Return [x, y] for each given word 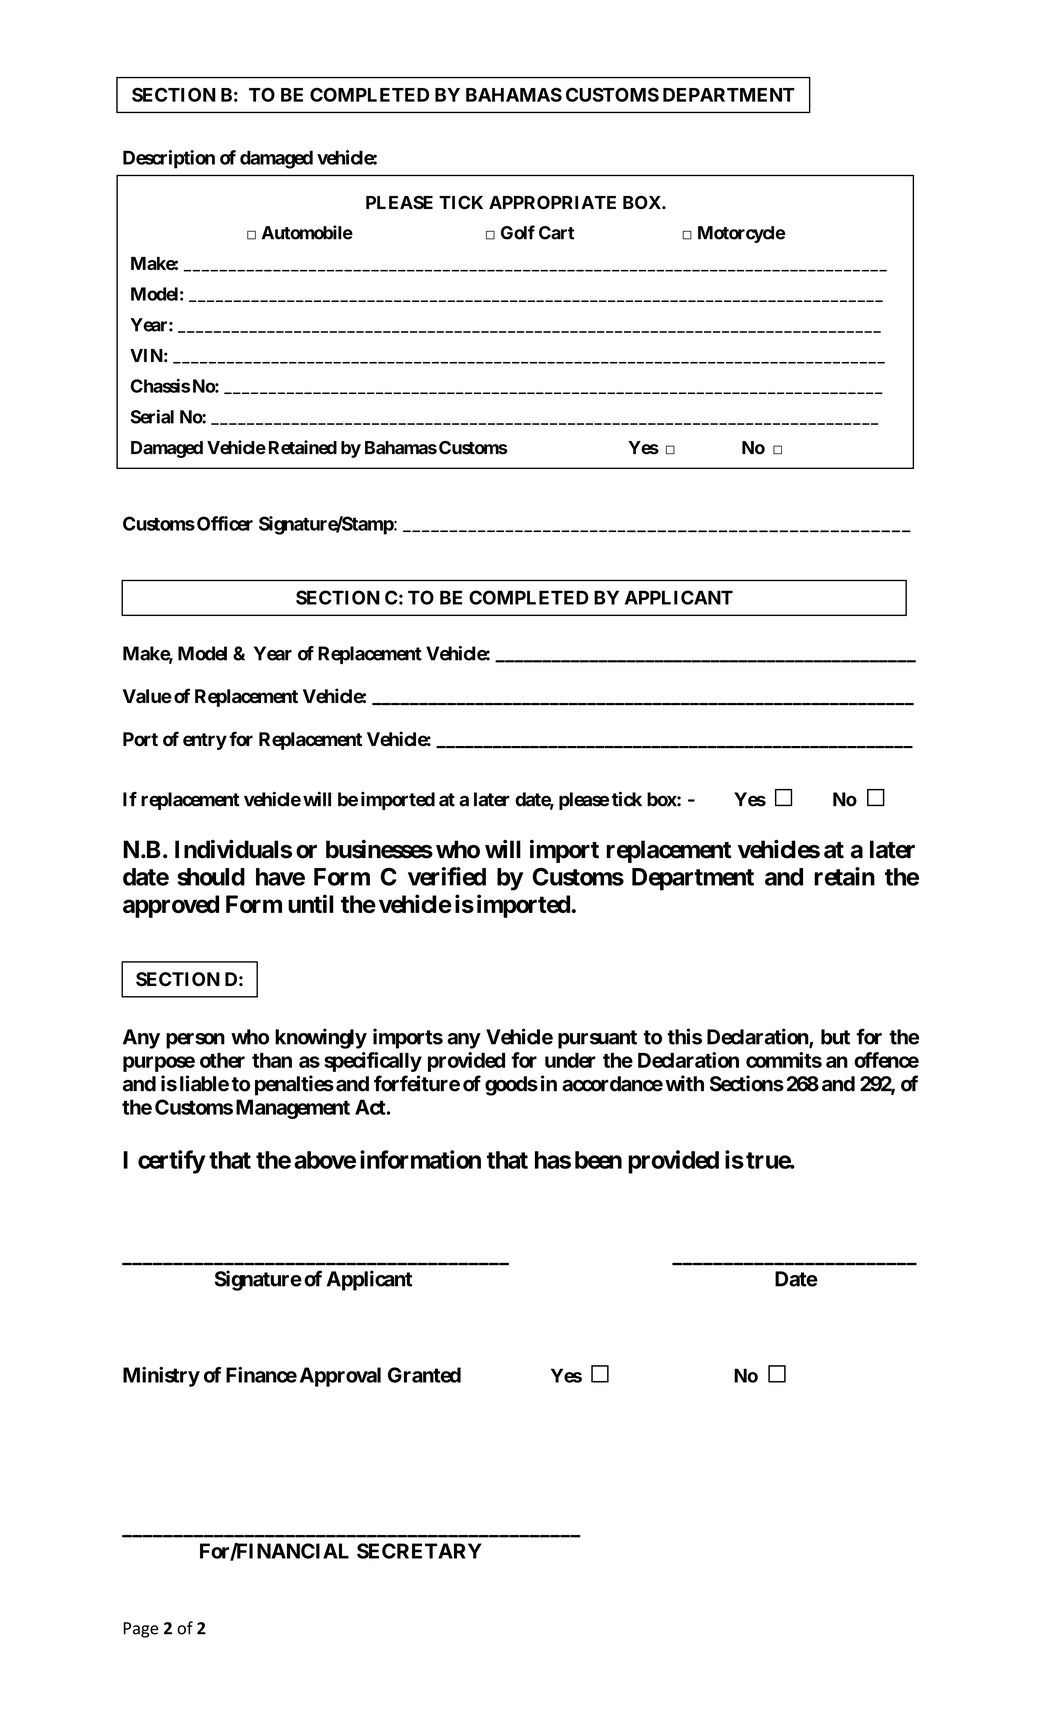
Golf [518, 232]
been [598, 1160]
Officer [225, 523]
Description [169, 159]
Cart [556, 233]
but [835, 1037]
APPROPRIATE [552, 202]
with [684, 1083]
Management [293, 1109]
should [211, 877]
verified [447, 876]
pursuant [597, 1039]
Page [140, 1630]
